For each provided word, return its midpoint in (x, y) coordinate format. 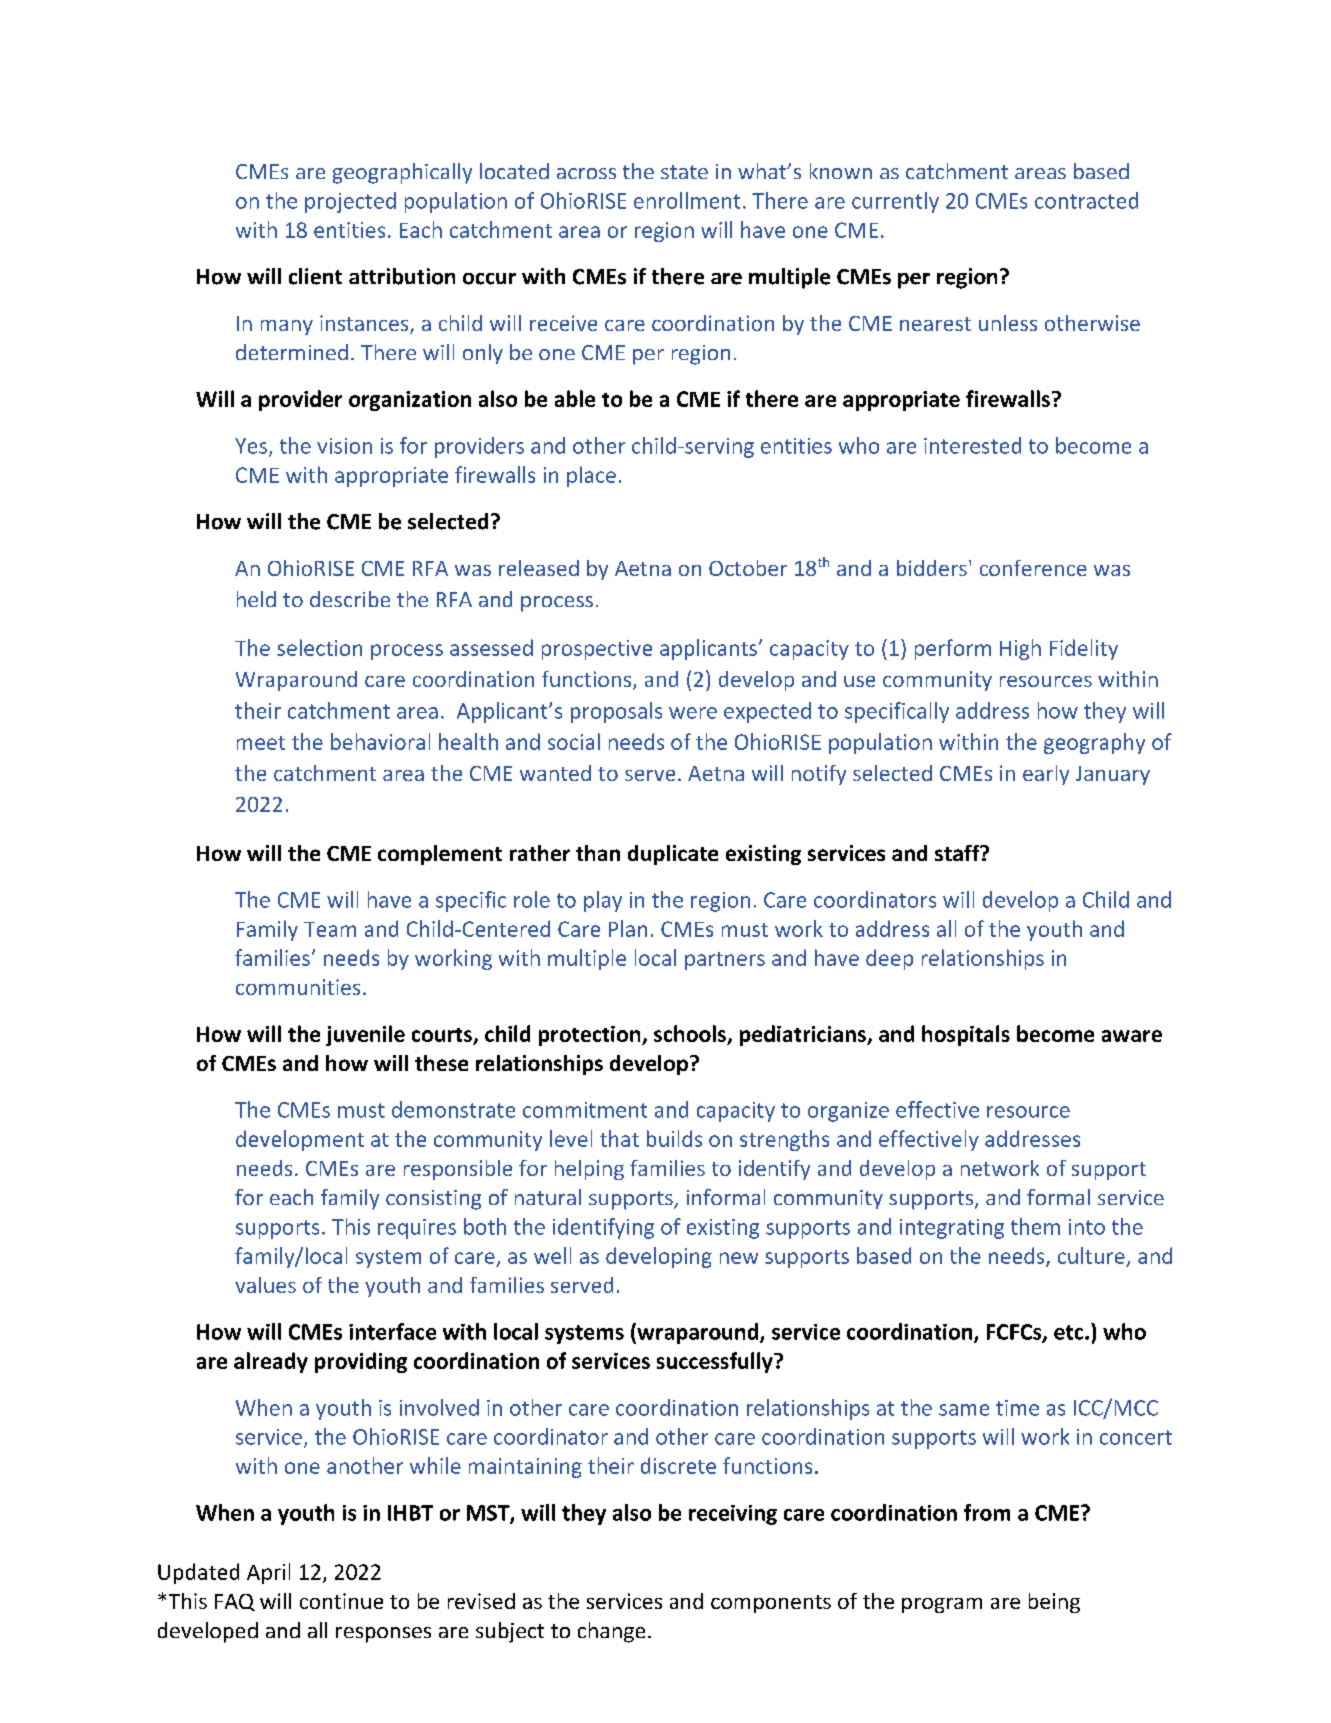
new (739, 1258)
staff (958, 853)
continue (341, 1601)
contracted (1086, 200)
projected (350, 202)
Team (330, 929)
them (1035, 1226)
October (748, 568)
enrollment (687, 200)
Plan (628, 928)
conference (1033, 568)
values (265, 1285)
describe (350, 599)
